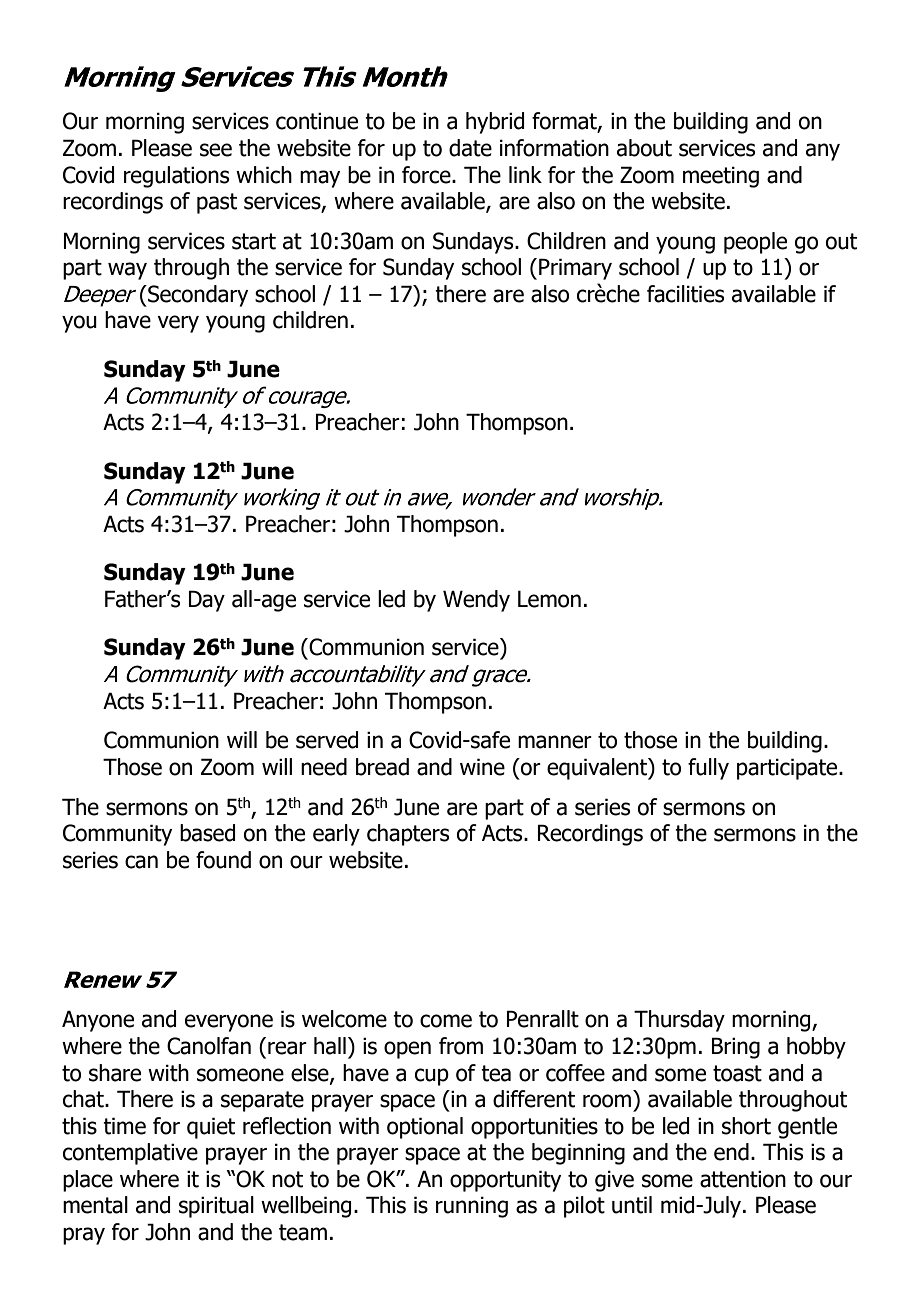  I want to click on facilities, so click(685, 294).
